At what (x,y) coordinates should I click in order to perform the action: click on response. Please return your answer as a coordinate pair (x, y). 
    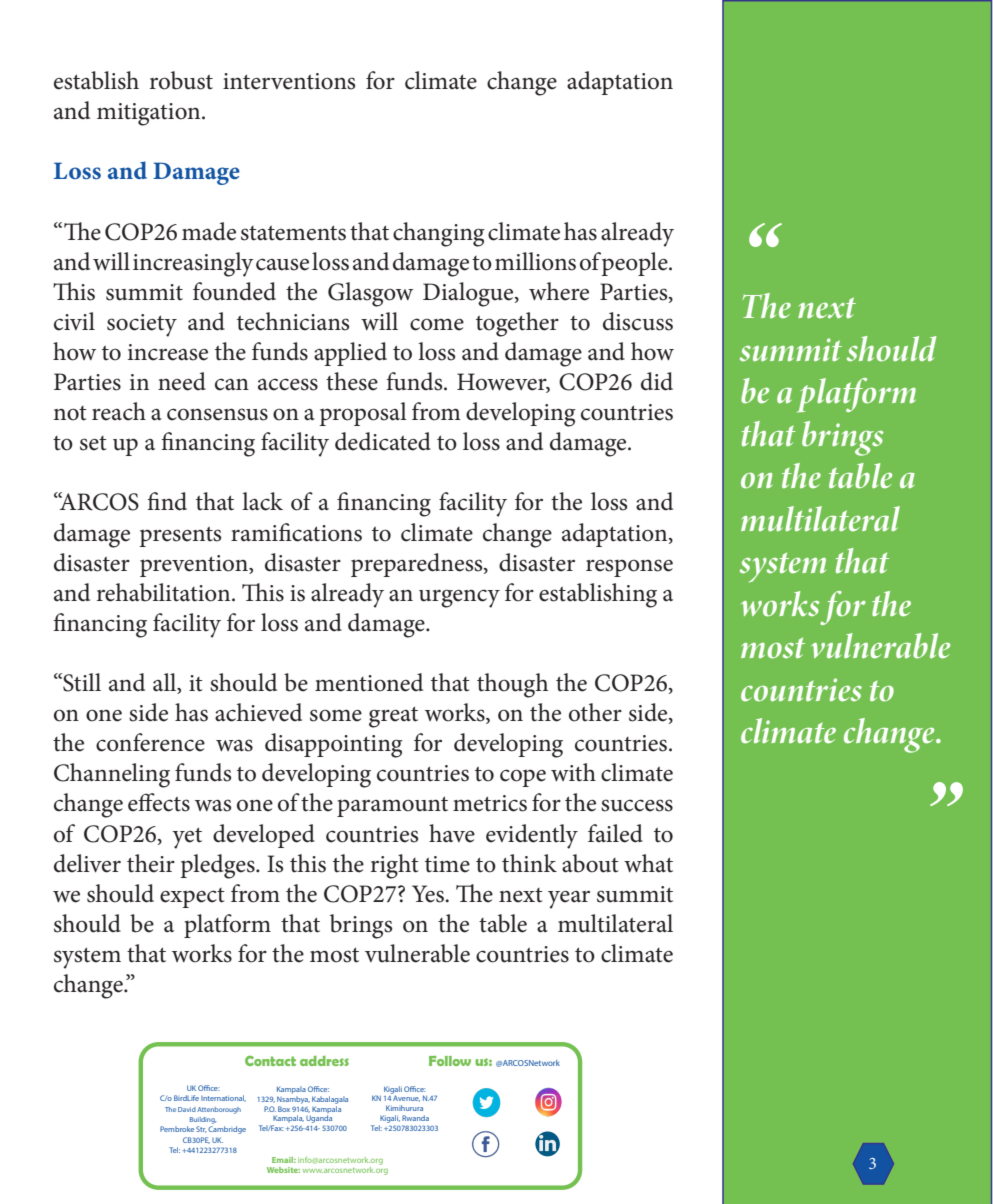
    Looking at the image, I should click on (629, 568).
